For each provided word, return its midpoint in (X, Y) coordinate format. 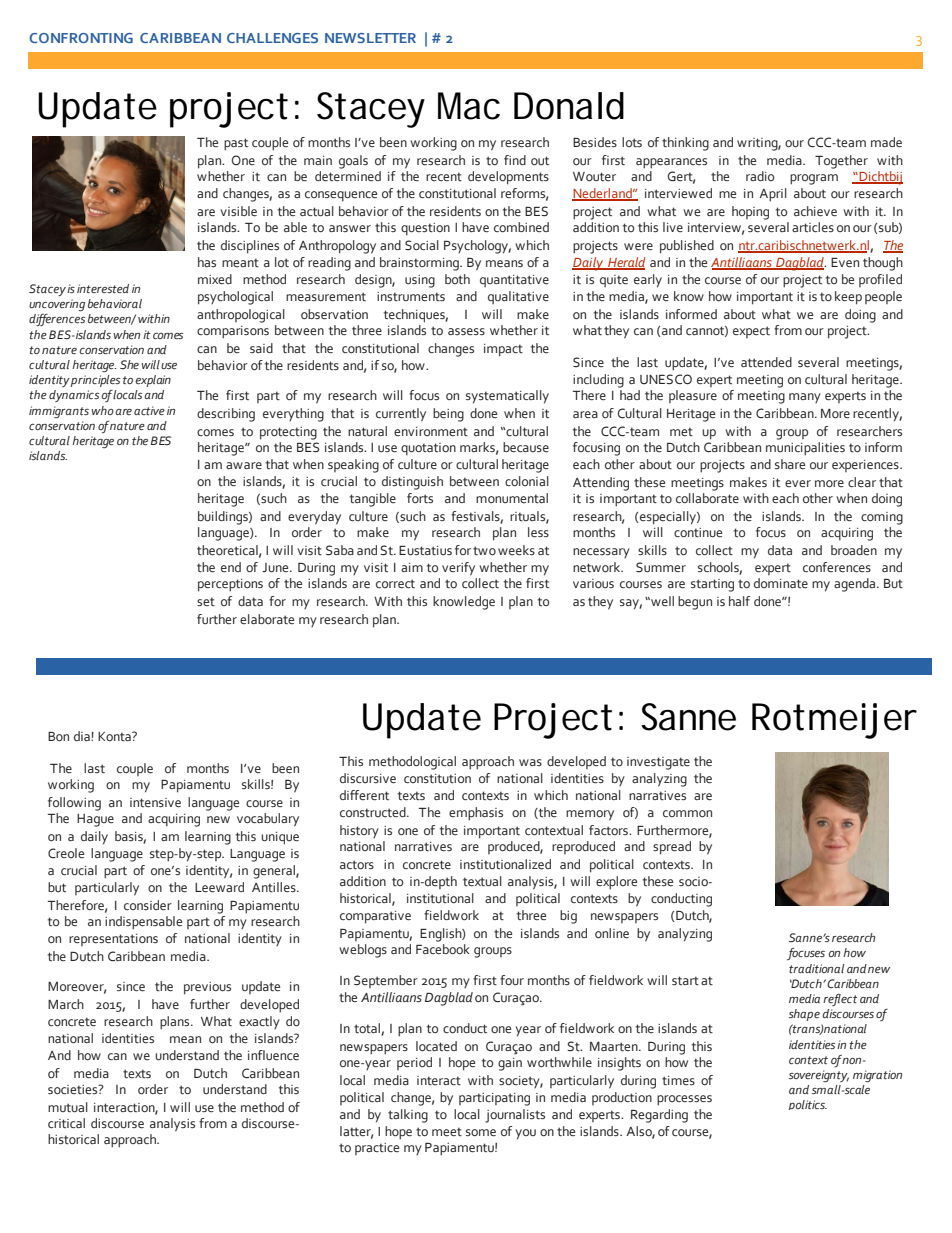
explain (153, 381)
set (206, 602)
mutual (68, 1107)
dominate (781, 583)
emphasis (476, 814)
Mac (469, 106)
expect (751, 332)
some (481, 1133)
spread (672, 848)
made (886, 142)
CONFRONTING (81, 38)
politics (808, 1105)
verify (458, 569)
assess (466, 332)
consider (148, 905)
